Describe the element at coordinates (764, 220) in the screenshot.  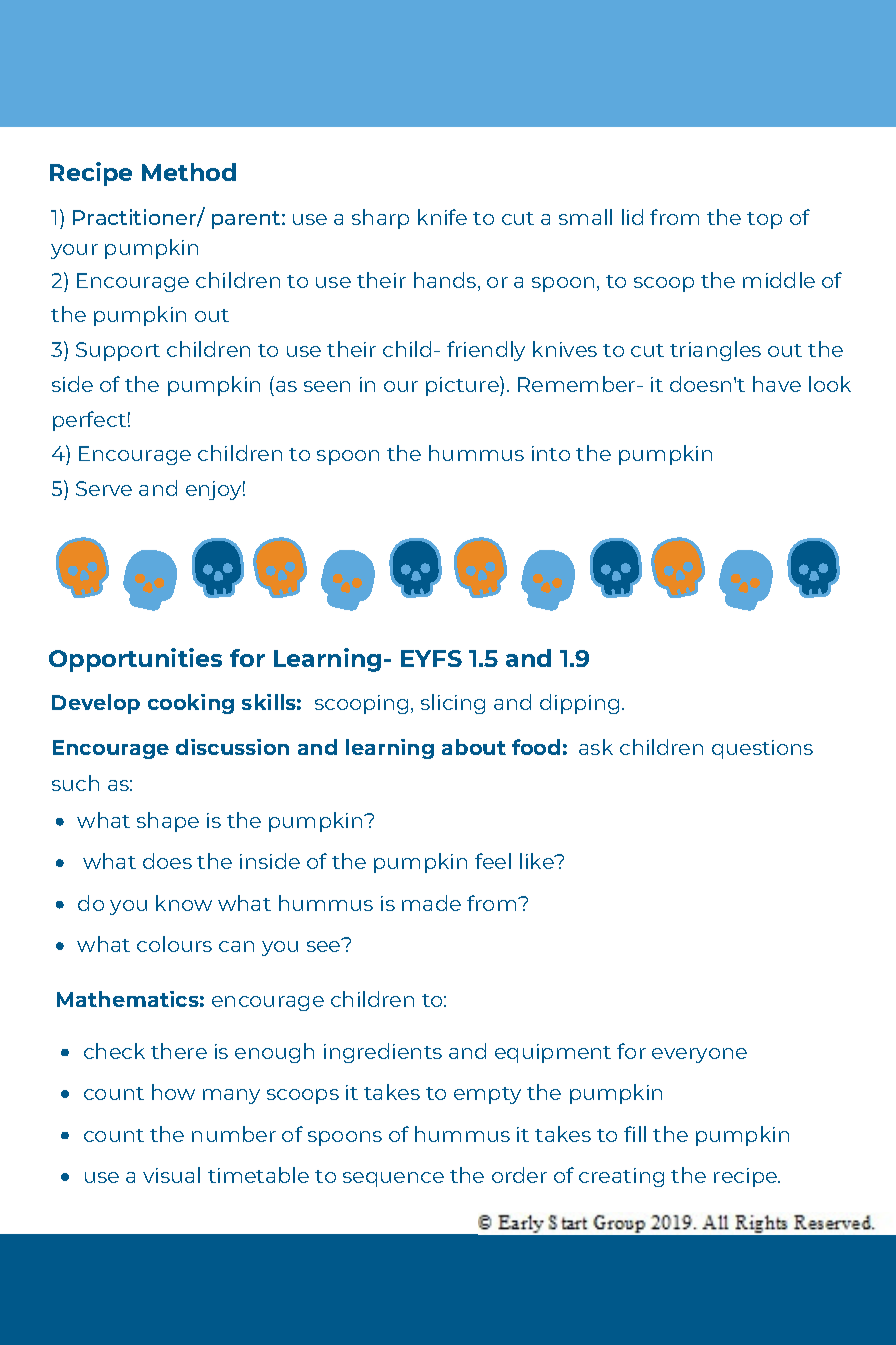
I see `top` at that location.
